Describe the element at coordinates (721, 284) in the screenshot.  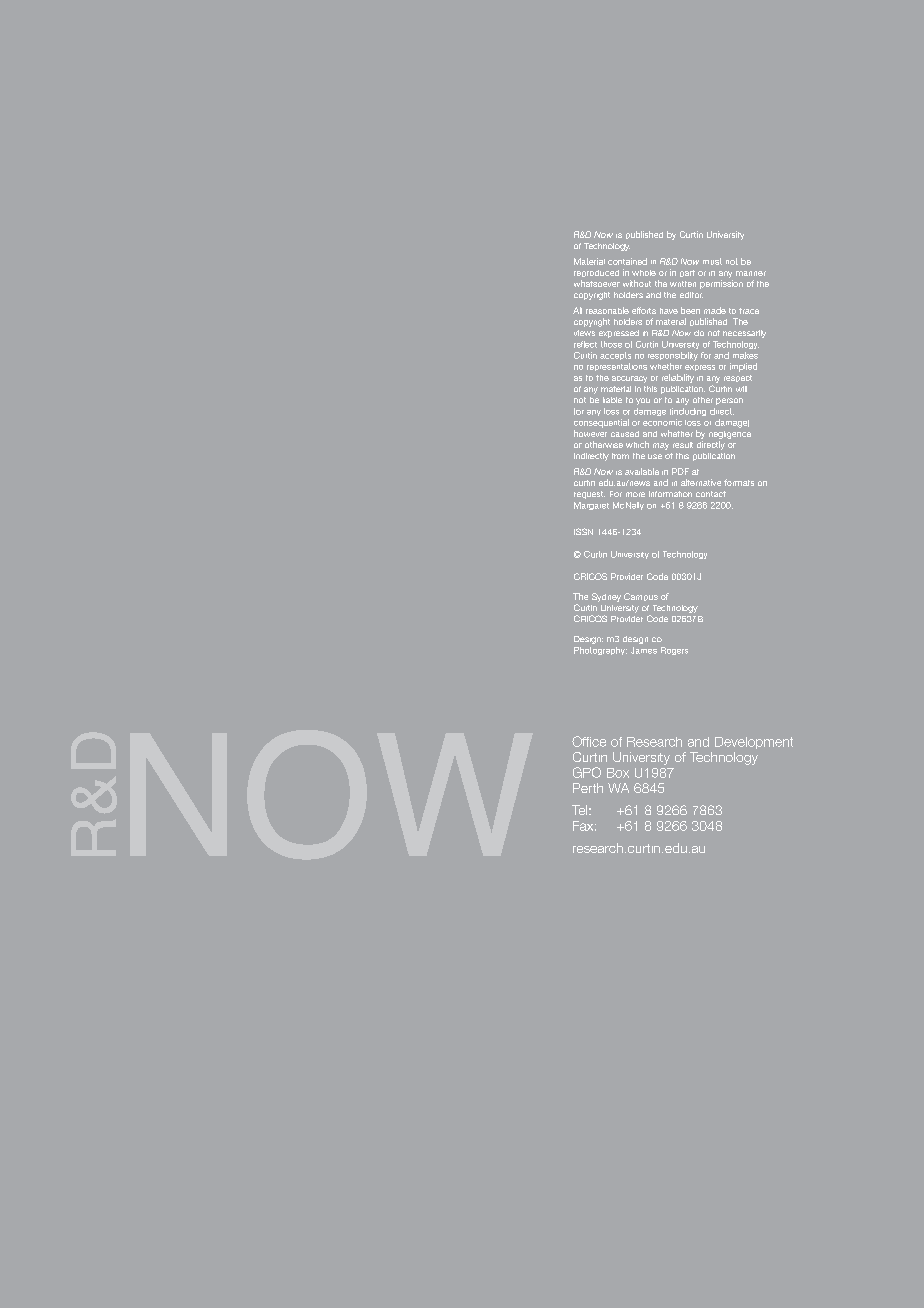
I see `permission` at that location.
